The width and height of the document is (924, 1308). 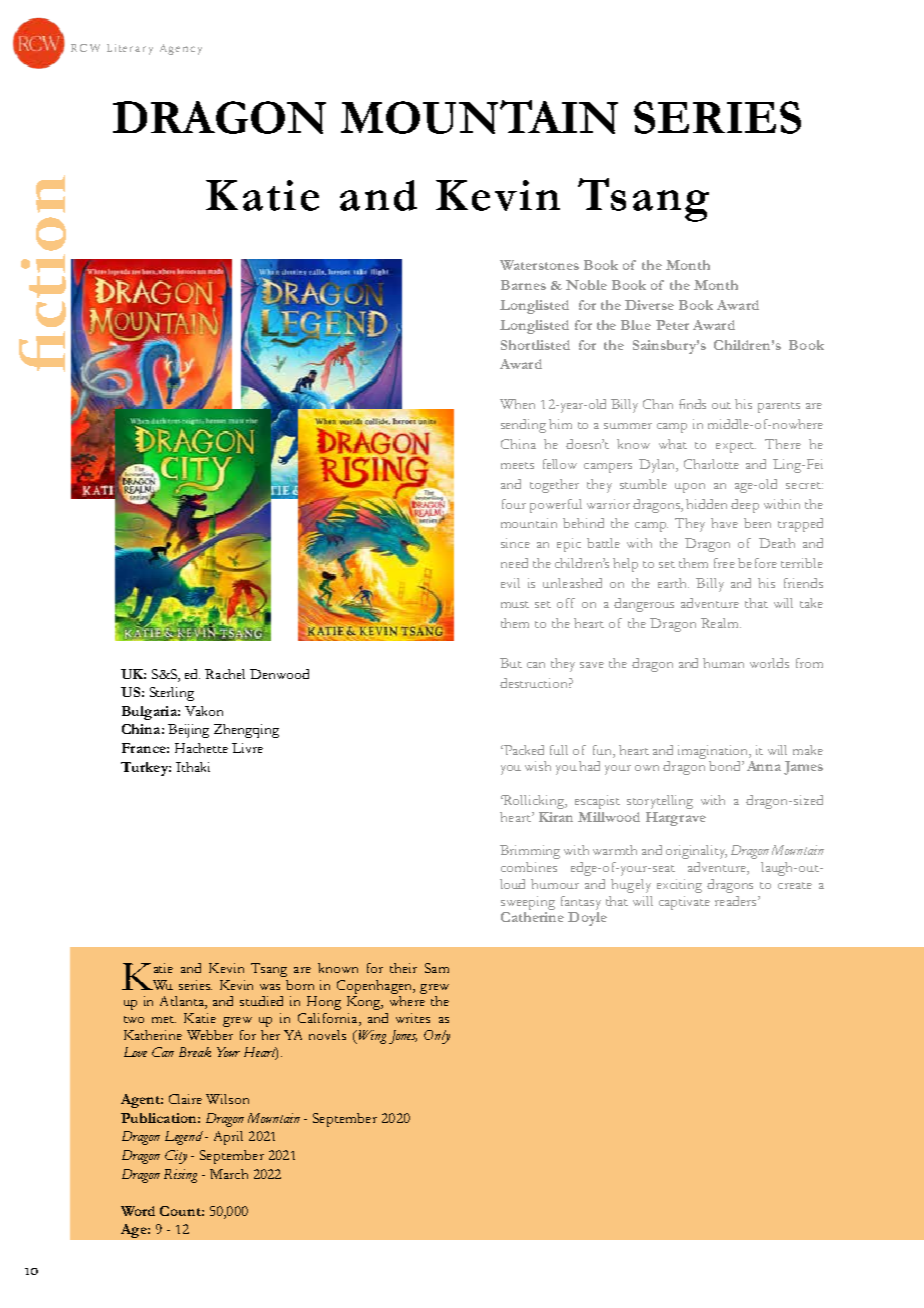 What do you see at coordinates (649, 305) in the document?
I see `Diverse` at bounding box center [649, 305].
